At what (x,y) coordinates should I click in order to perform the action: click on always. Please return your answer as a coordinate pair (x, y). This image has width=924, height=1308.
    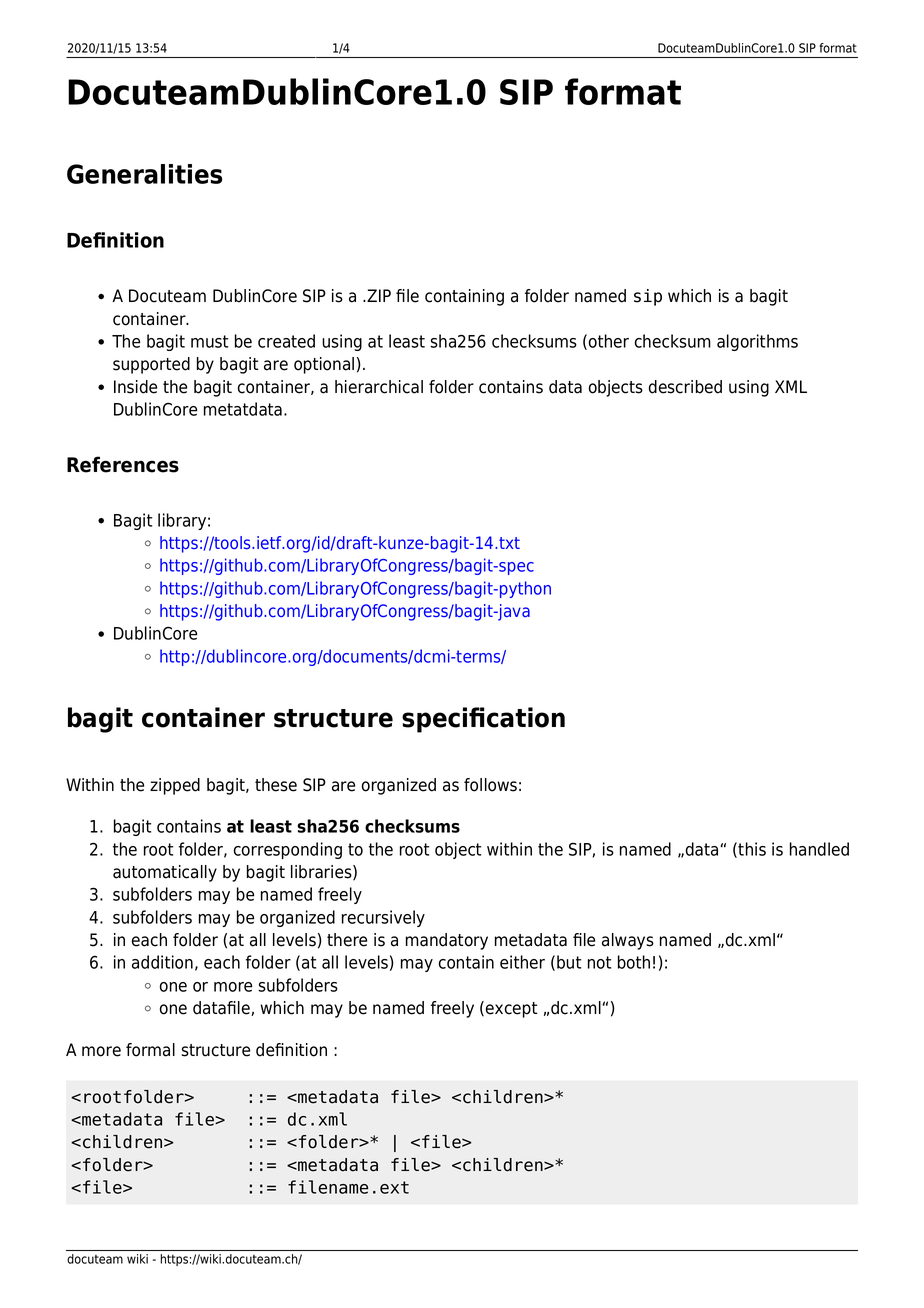
    Looking at the image, I should click on (628, 941).
